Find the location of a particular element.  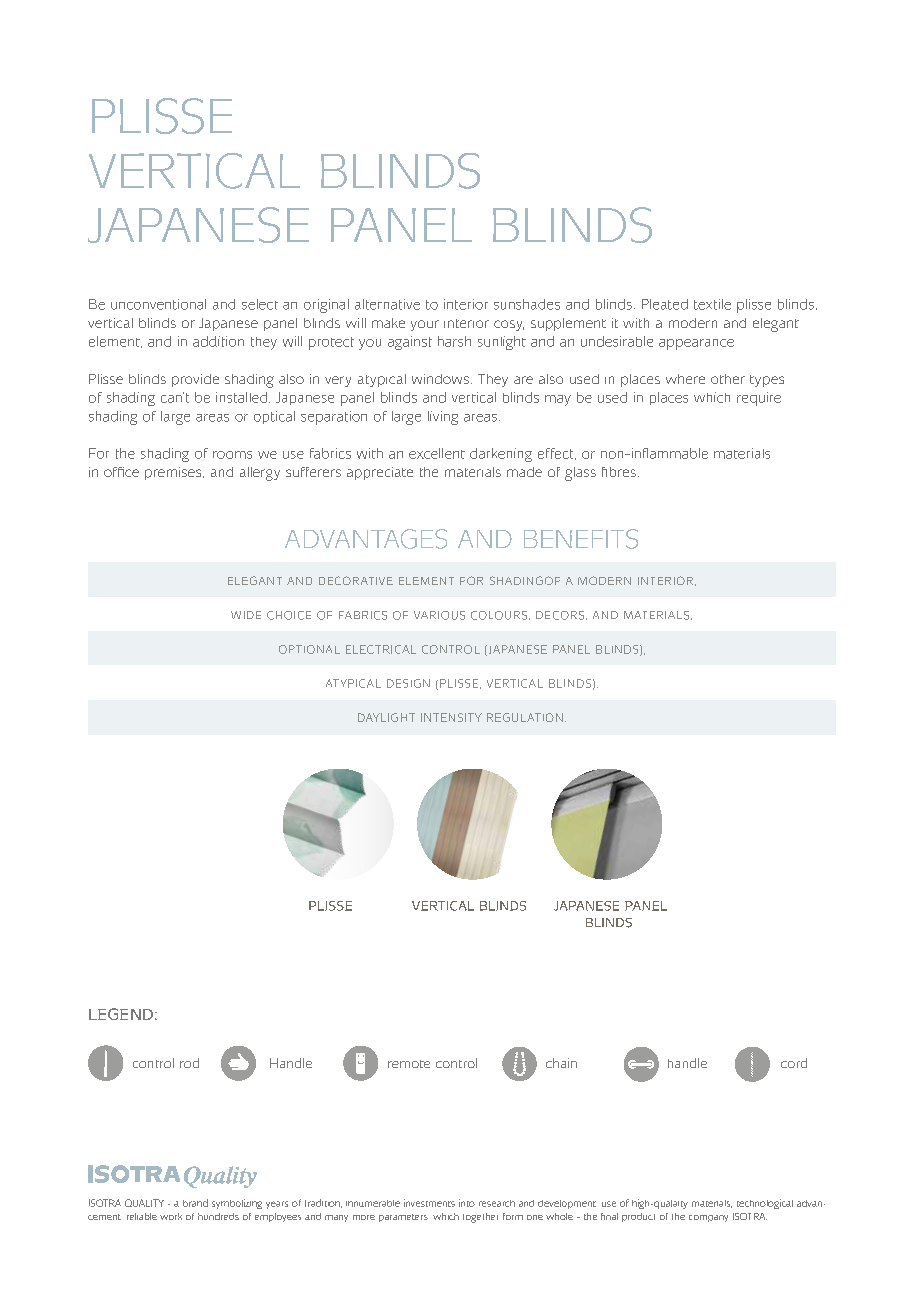

into is located at coordinates (467, 1203).
